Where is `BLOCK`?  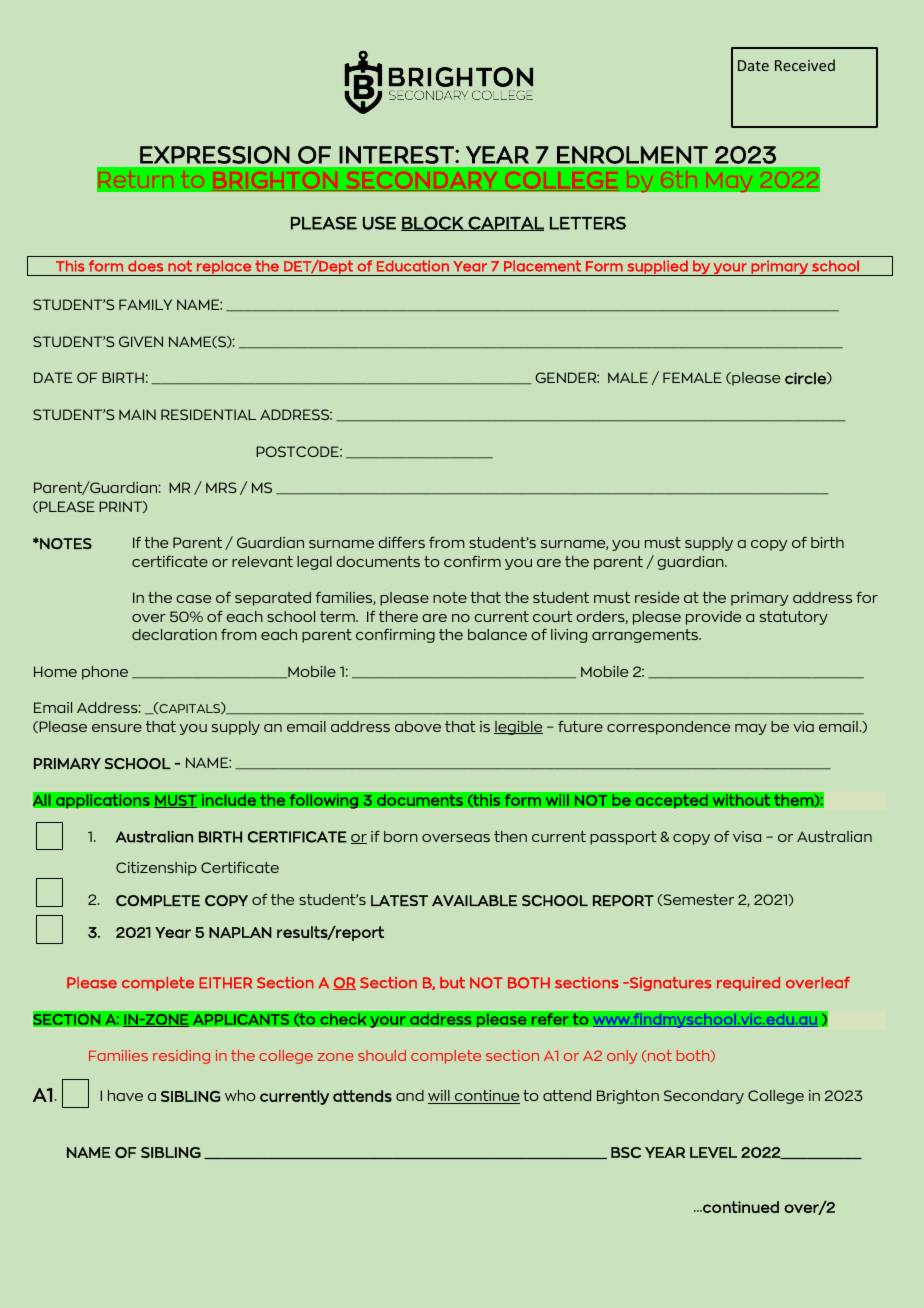
BLOCK is located at coordinates (433, 223).
